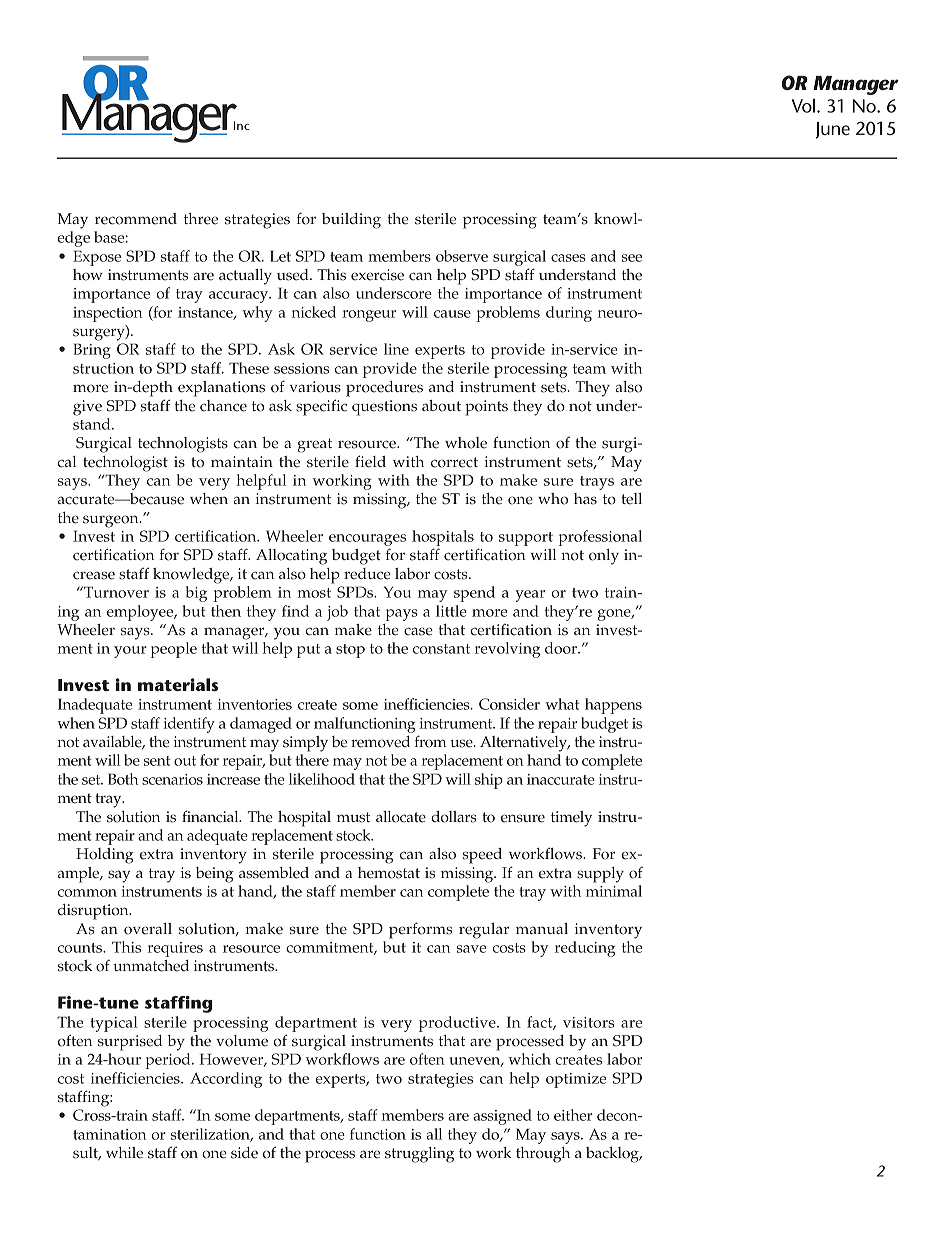 This screenshot has height=1233, width=952. Describe the element at coordinates (242, 461) in the screenshot. I see `maintain` at that location.
